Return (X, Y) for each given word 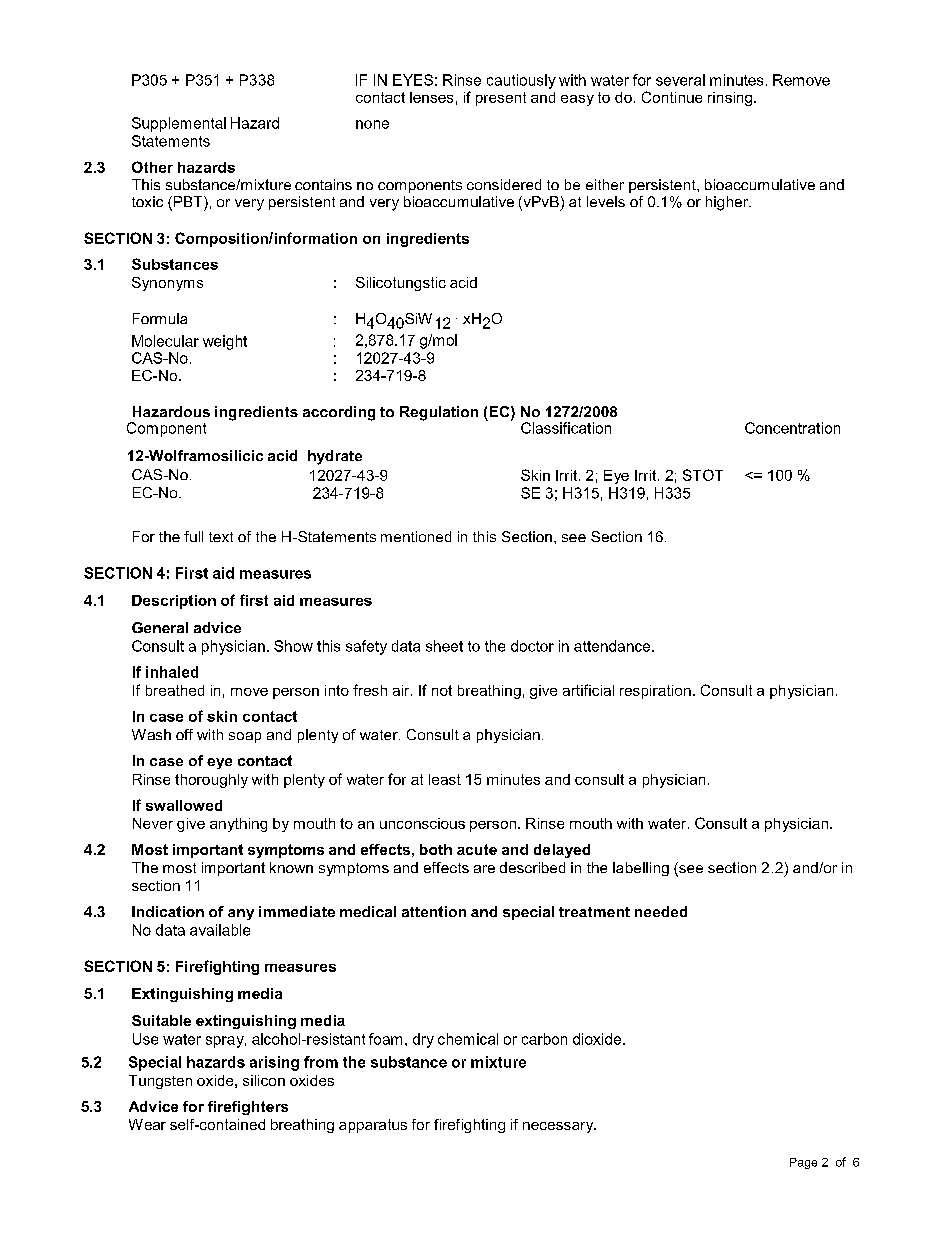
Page (803, 1163)
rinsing (730, 99)
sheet (444, 646)
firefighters (248, 1108)
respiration (655, 692)
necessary (559, 1127)
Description (174, 602)
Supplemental (179, 124)
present (501, 99)
